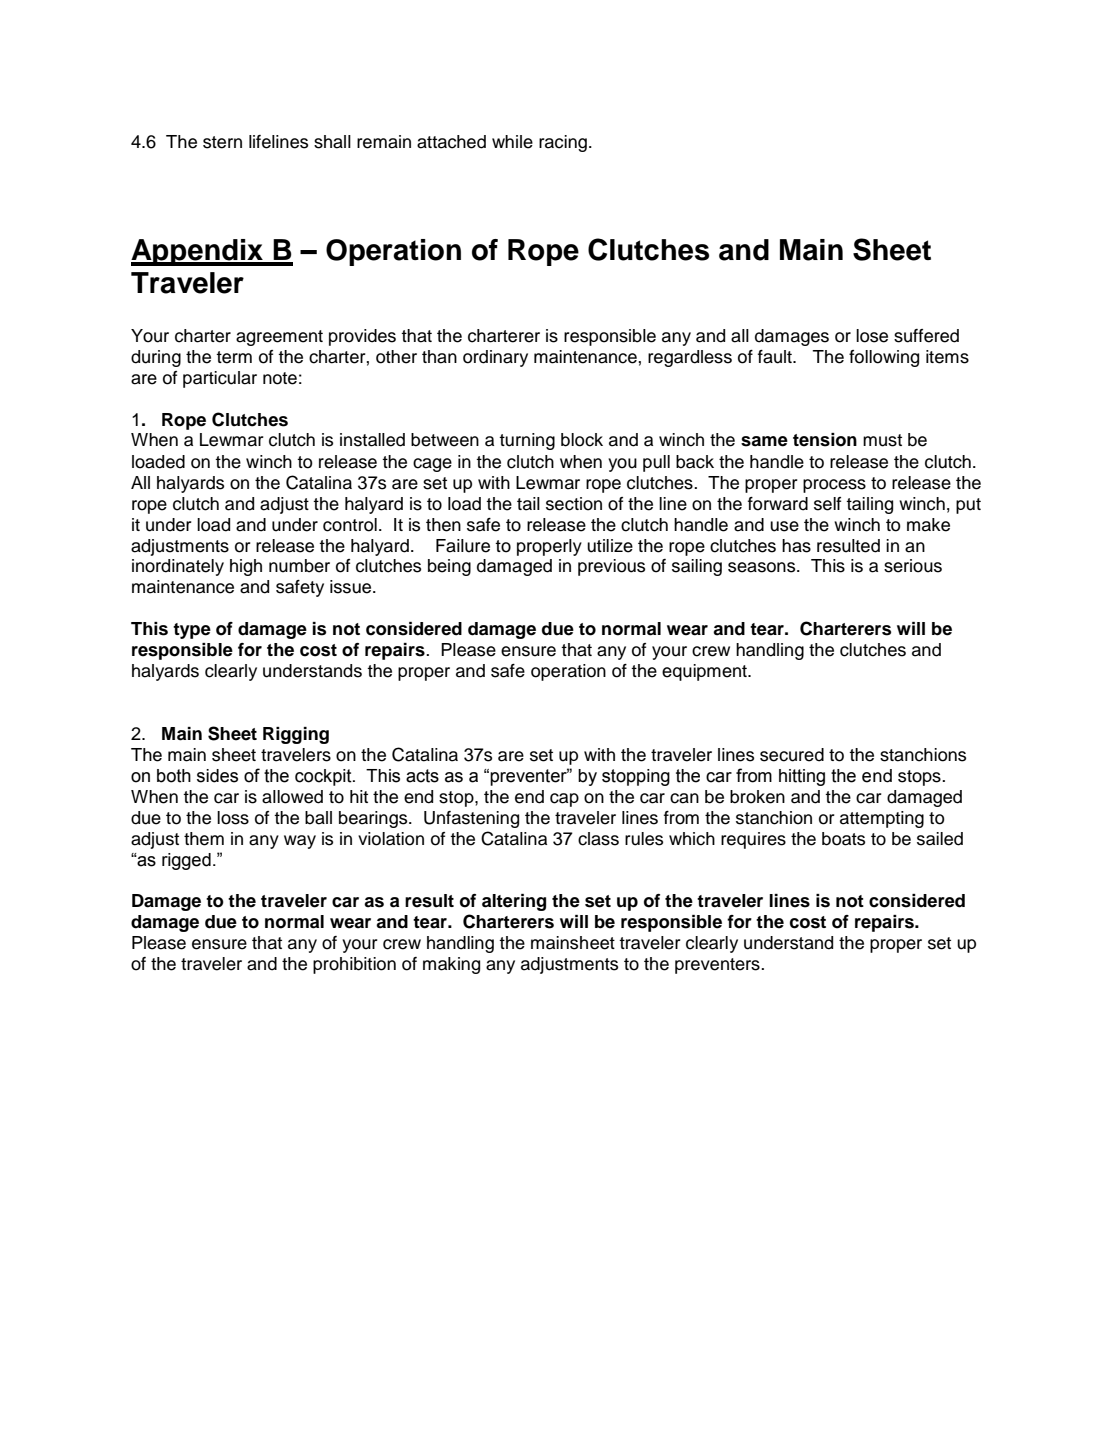 The height and width of the screenshot is (1442, 1114). What do you see at coordinates (872, 336) in the screenshot?
I see `lose` at bounding box center [872, 336].
